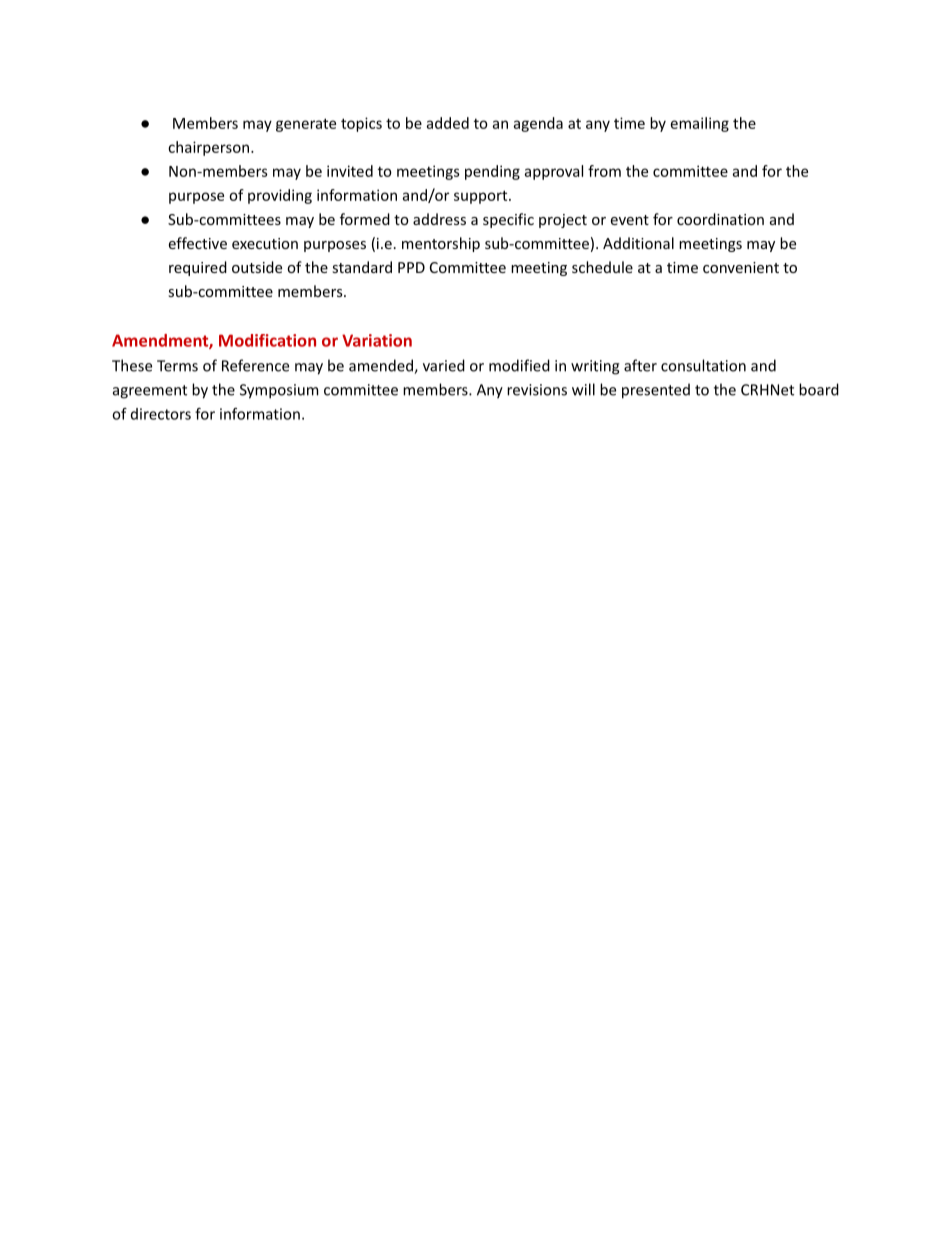 The width and height of the screenshot is (952, 1233). Describe the element at coordinates (656, 391) in the screenshot. I see `presented` at that location.
